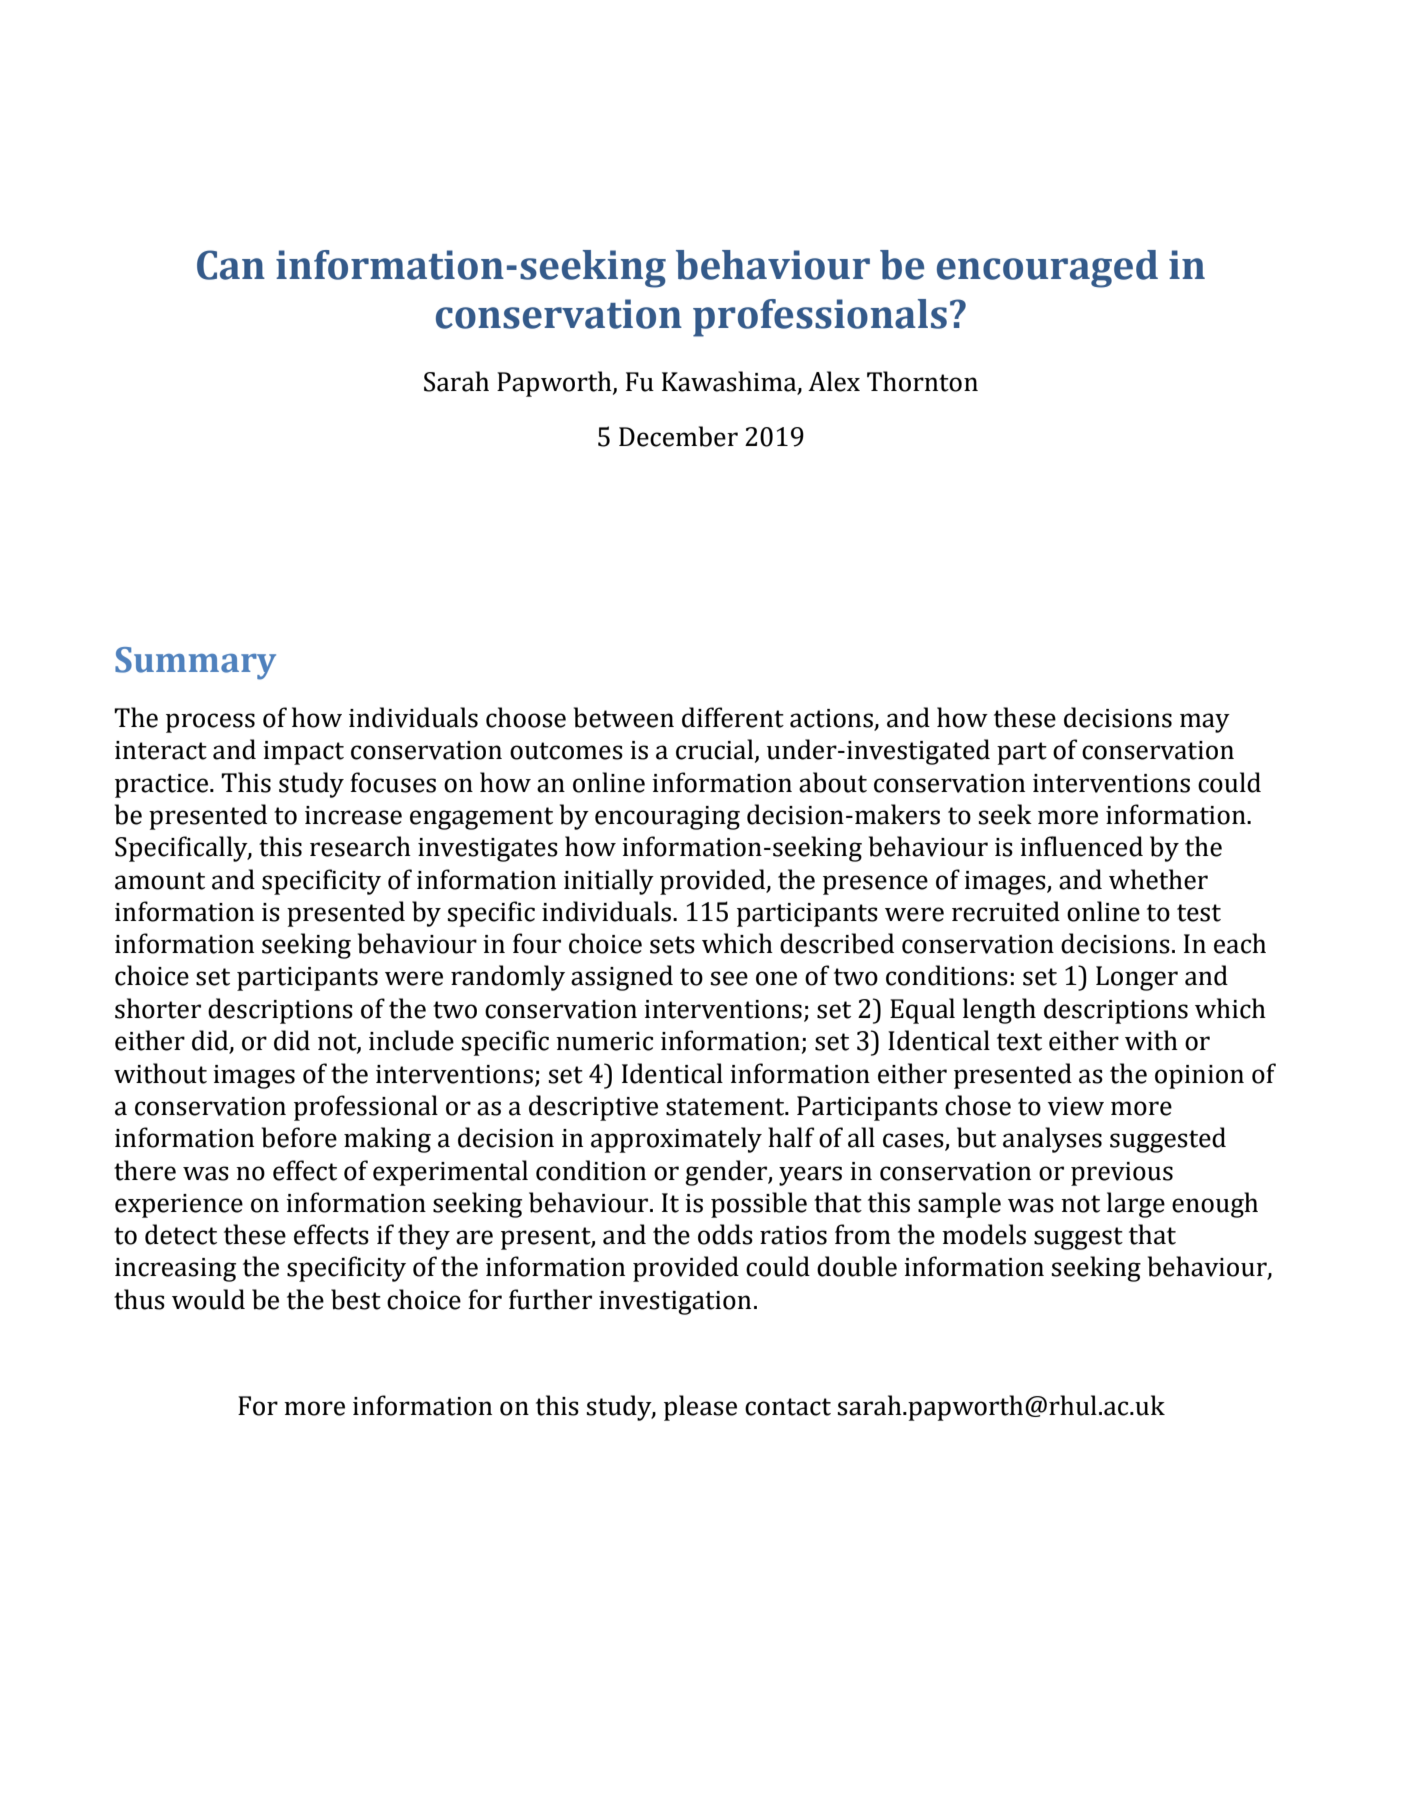 This image has width=1407, height=1820. I want to click on shorter, so click(158, 1008).
